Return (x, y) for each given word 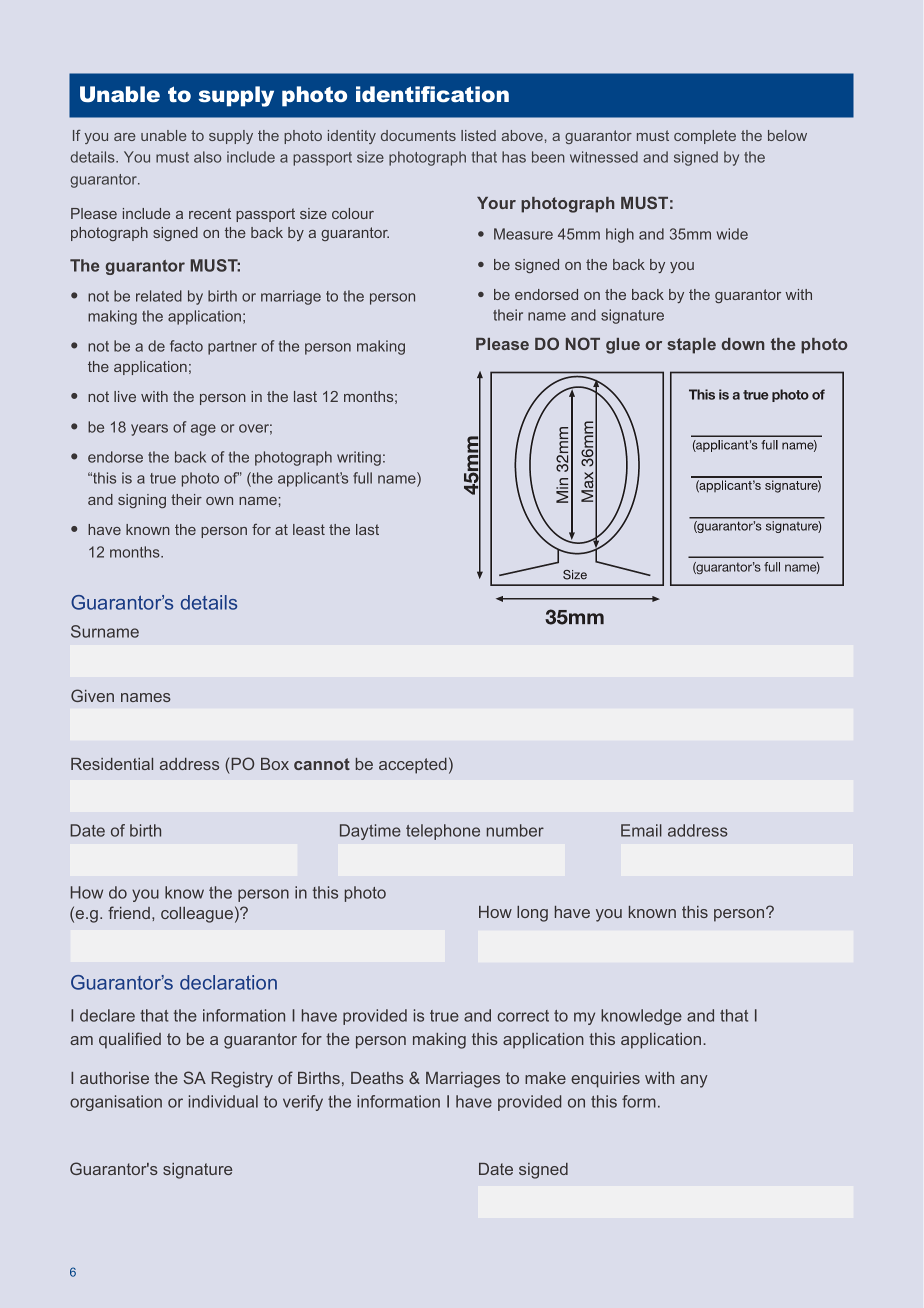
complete (705, 137)
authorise (114, 1078)
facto (186, 346)
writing (359, 458)
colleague (197, 915)
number (515, 830)
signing (142, 501)
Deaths (377, 1078)
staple (691, 346)
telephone (443, 832)
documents (418, 135)
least (309, 529)
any (694, 1081)
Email (641, 830)
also (207, 157)
